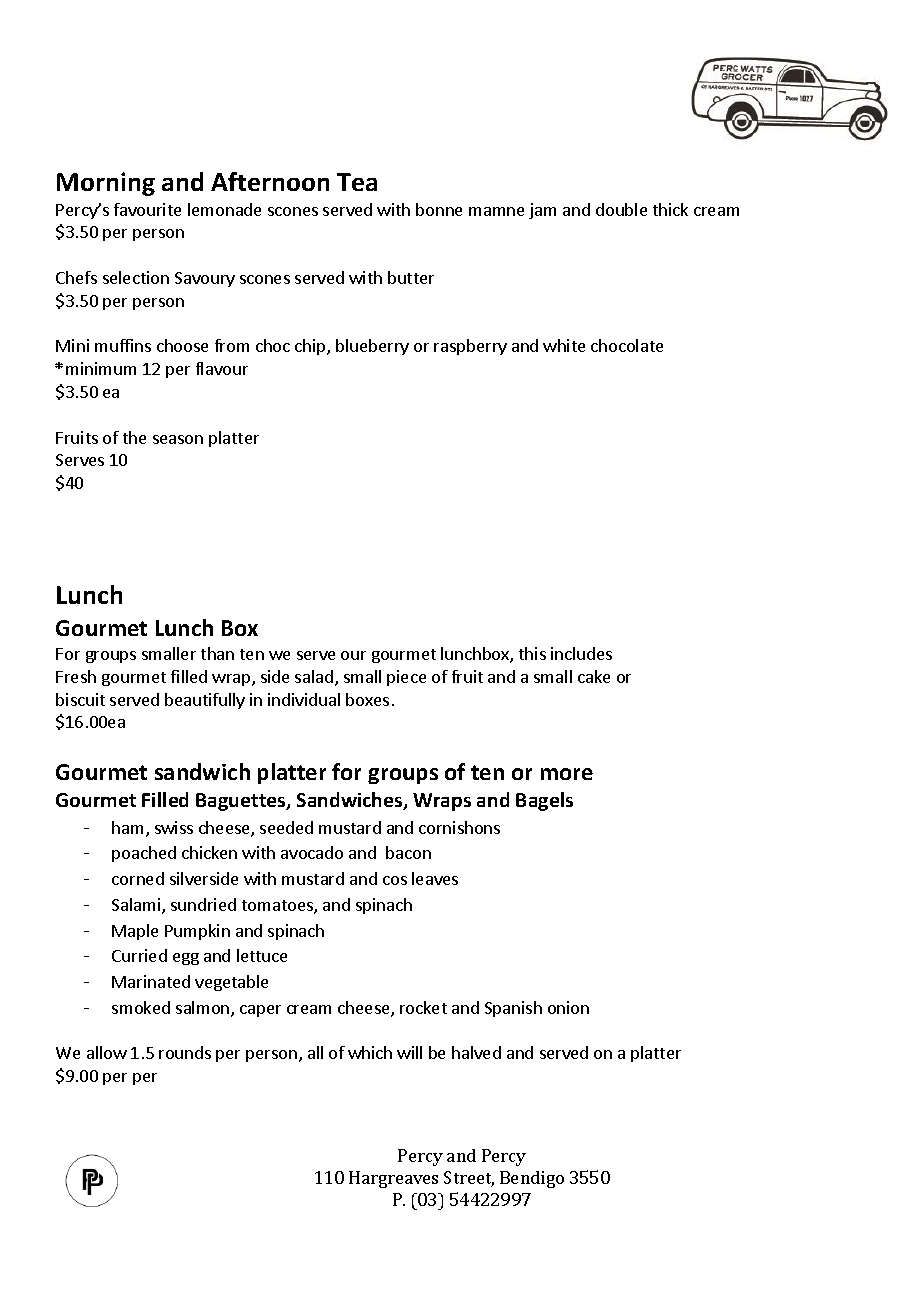  Describe the element at coordinates (367, 699) in the page. I see `boxes` at that location.
